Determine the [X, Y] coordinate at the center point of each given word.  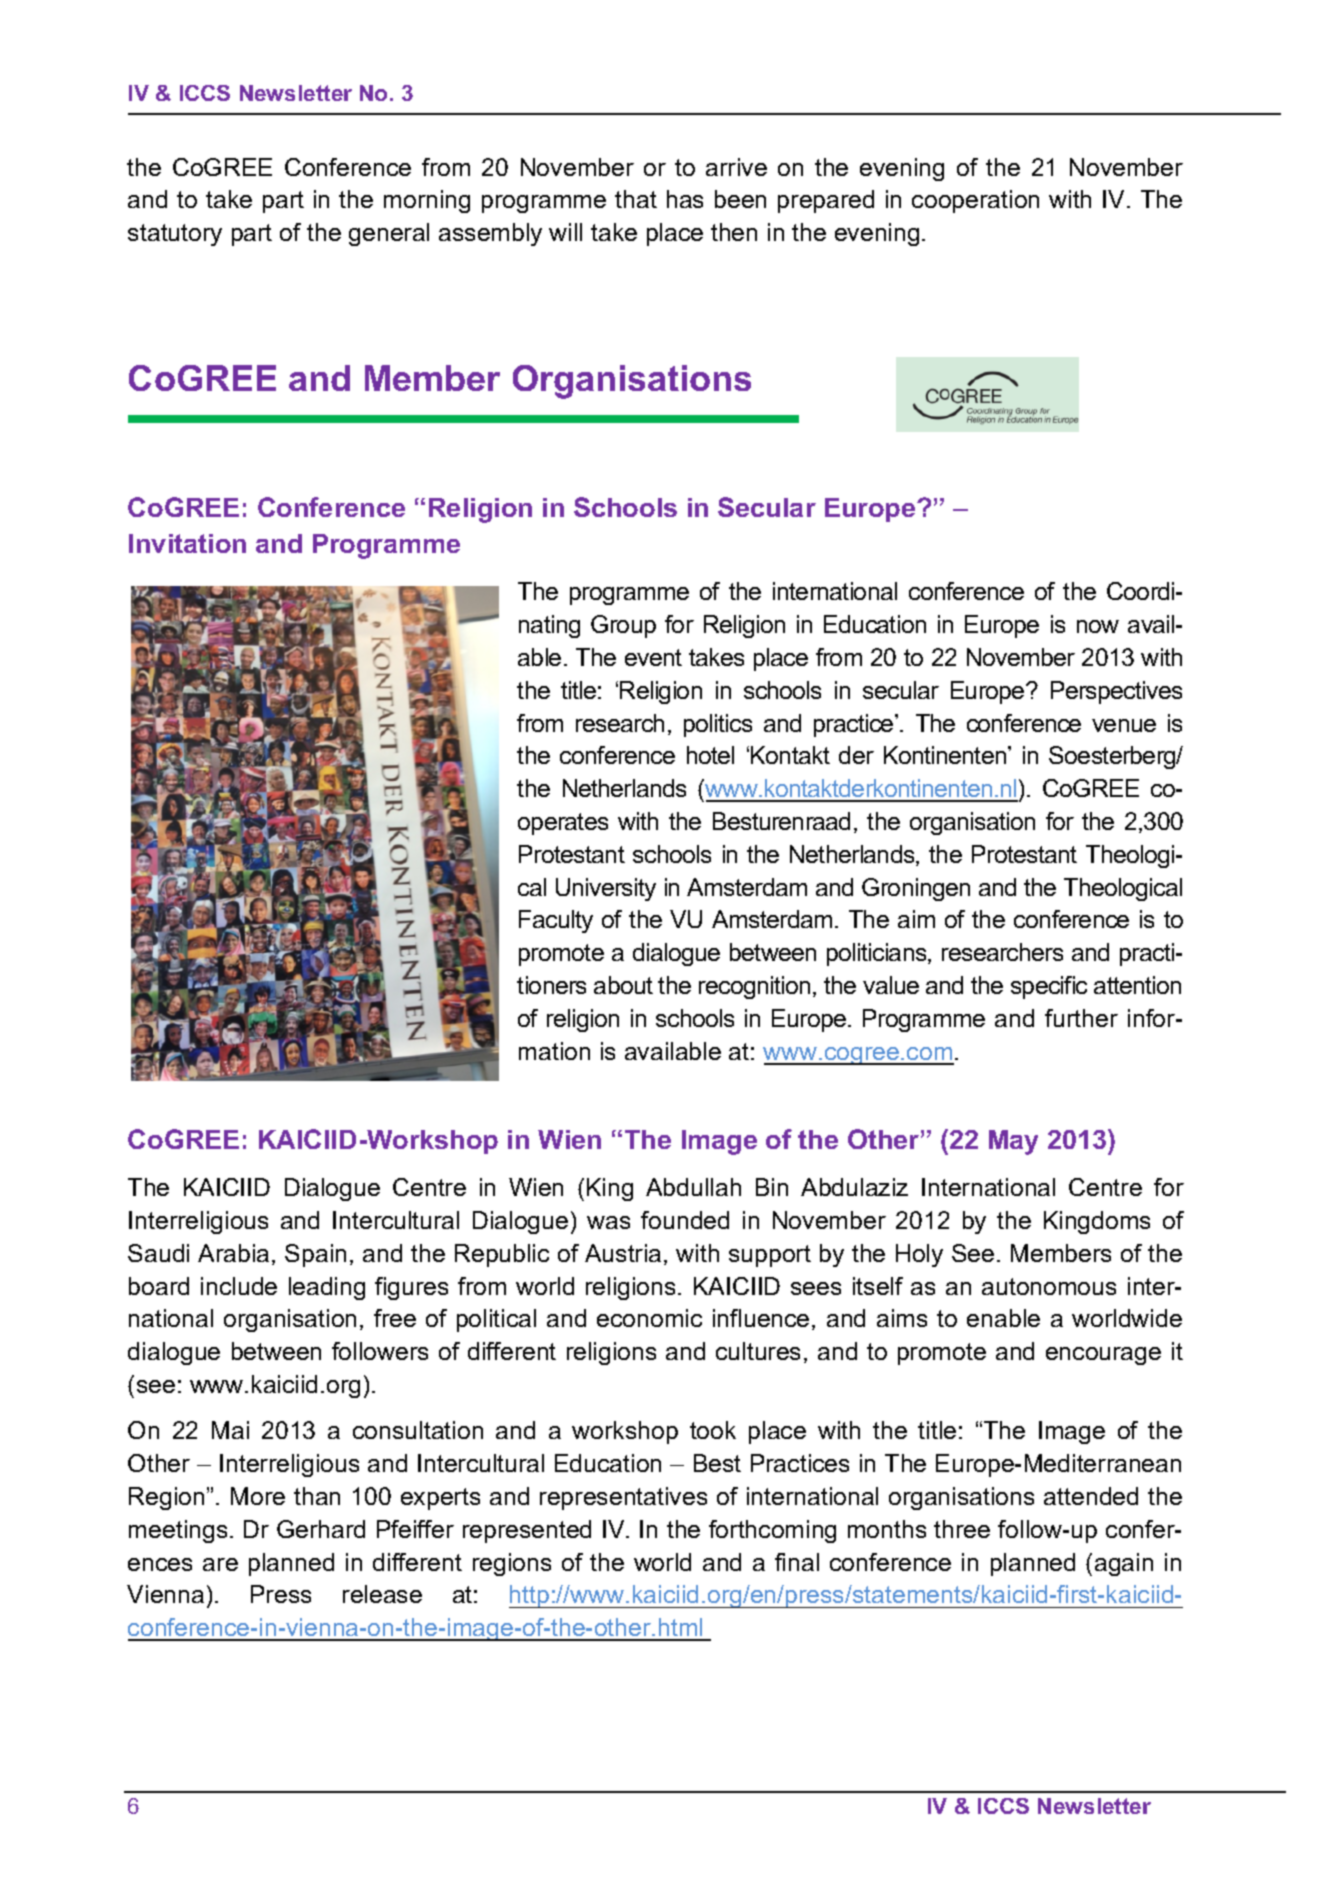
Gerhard [321, 1529]
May [1013, 1142]
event [653, 657]
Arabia [233, 1253]
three [962, 1529]
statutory [175, 235]
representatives [623, 1498]
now [1098, 626]
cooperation [975, 201]
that [636, 199]
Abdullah [693, 1187]
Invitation [187, 543]
